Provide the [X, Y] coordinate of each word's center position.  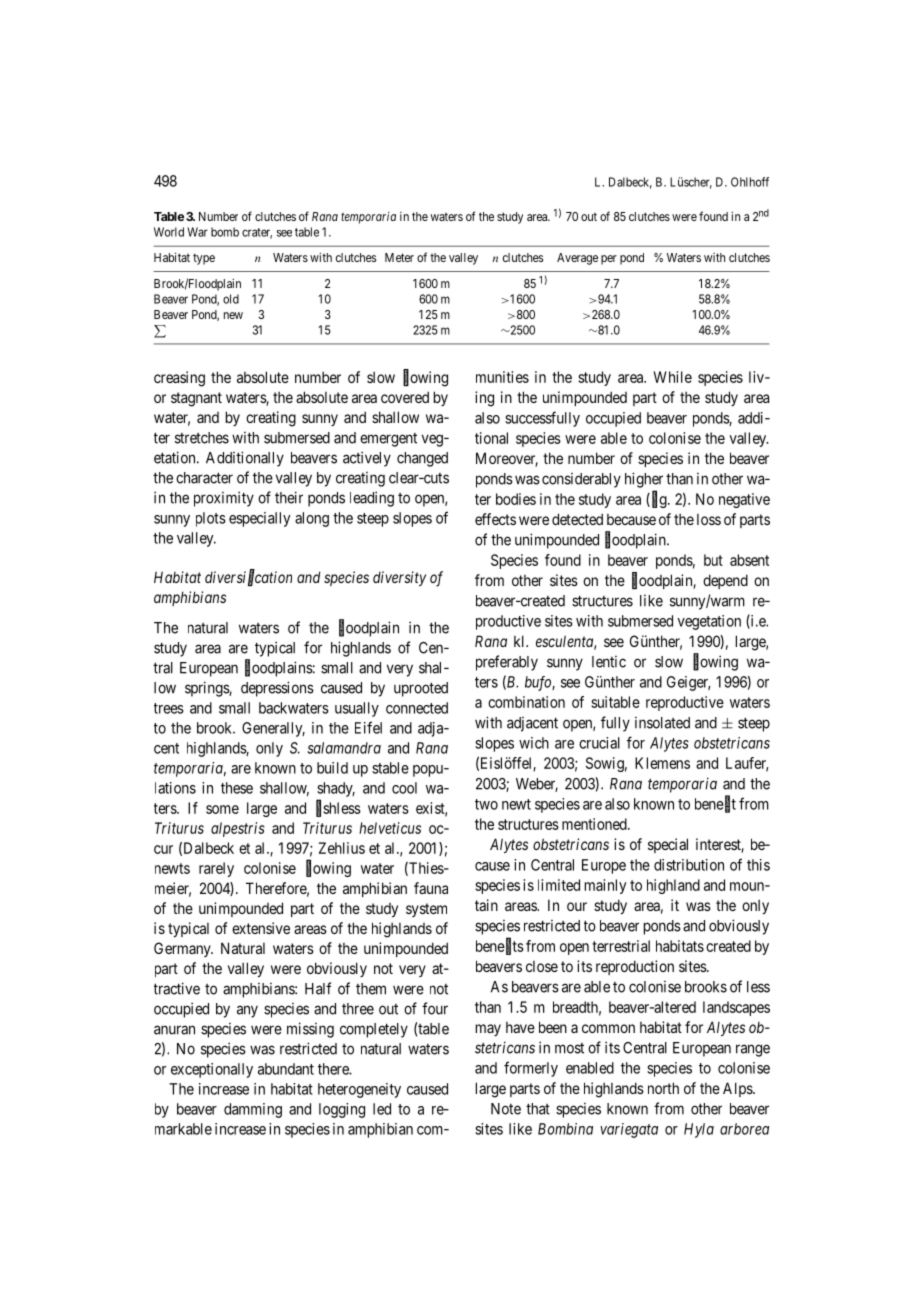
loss [709, 519]
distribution [689, 865]
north [663, 1088]
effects [495, 519]
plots [211, 519]
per [609, 260]
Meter [399, 257]
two [486, 804]
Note [506, 1109]
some [222, 809]
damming [253, 1110]
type [204, 259]
